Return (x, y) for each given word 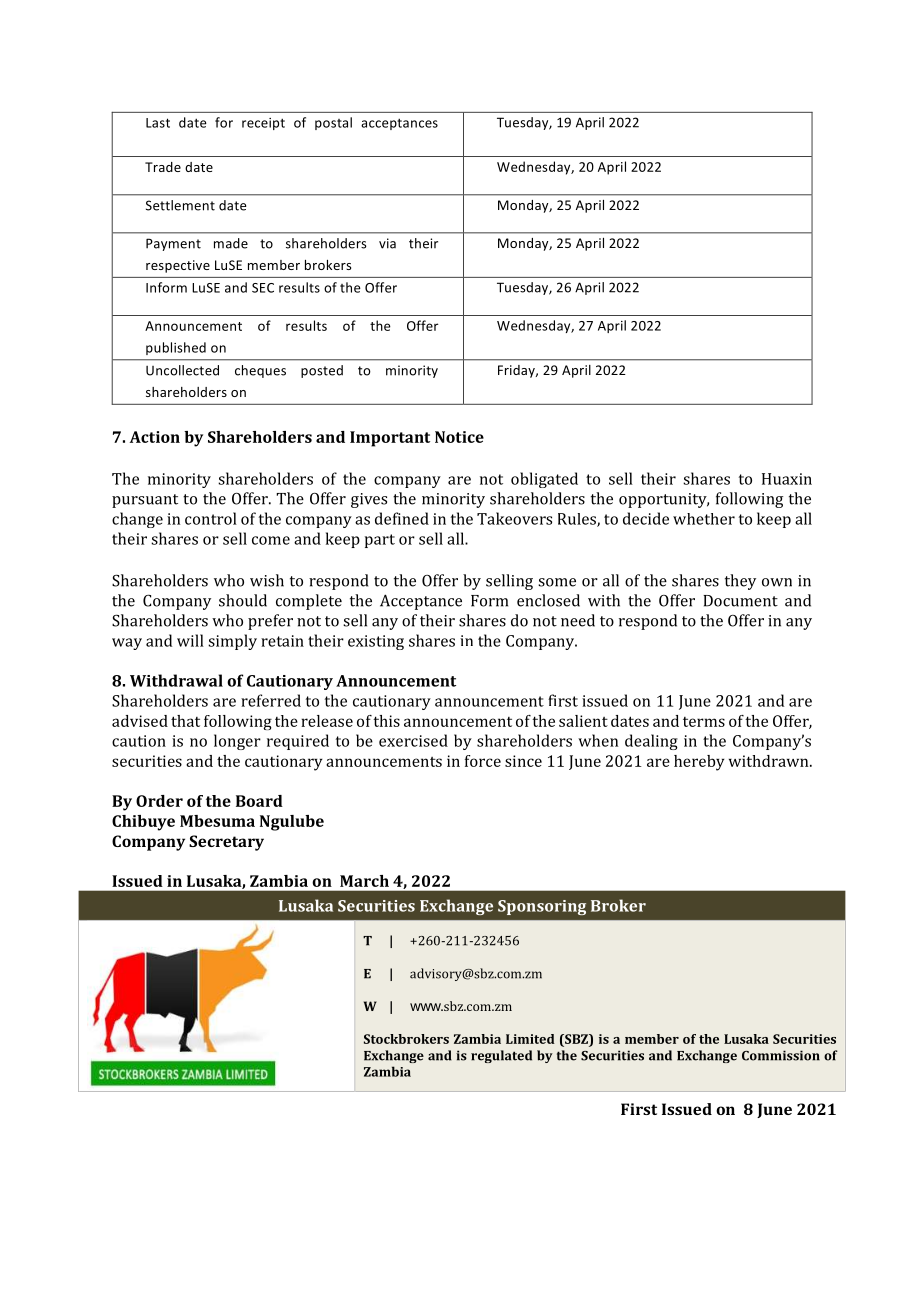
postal (333, 123)
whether (704, 519)
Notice (459, 437)
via (387, 243)
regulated (501, 1056)
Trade (163, 167)
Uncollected (182, 370)
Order (159, 801)
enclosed (548, 600)
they (740, 582)
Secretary (226, 843)
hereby (699, 763)
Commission (781, 1055)
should (243, 600)
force (483, 761)
